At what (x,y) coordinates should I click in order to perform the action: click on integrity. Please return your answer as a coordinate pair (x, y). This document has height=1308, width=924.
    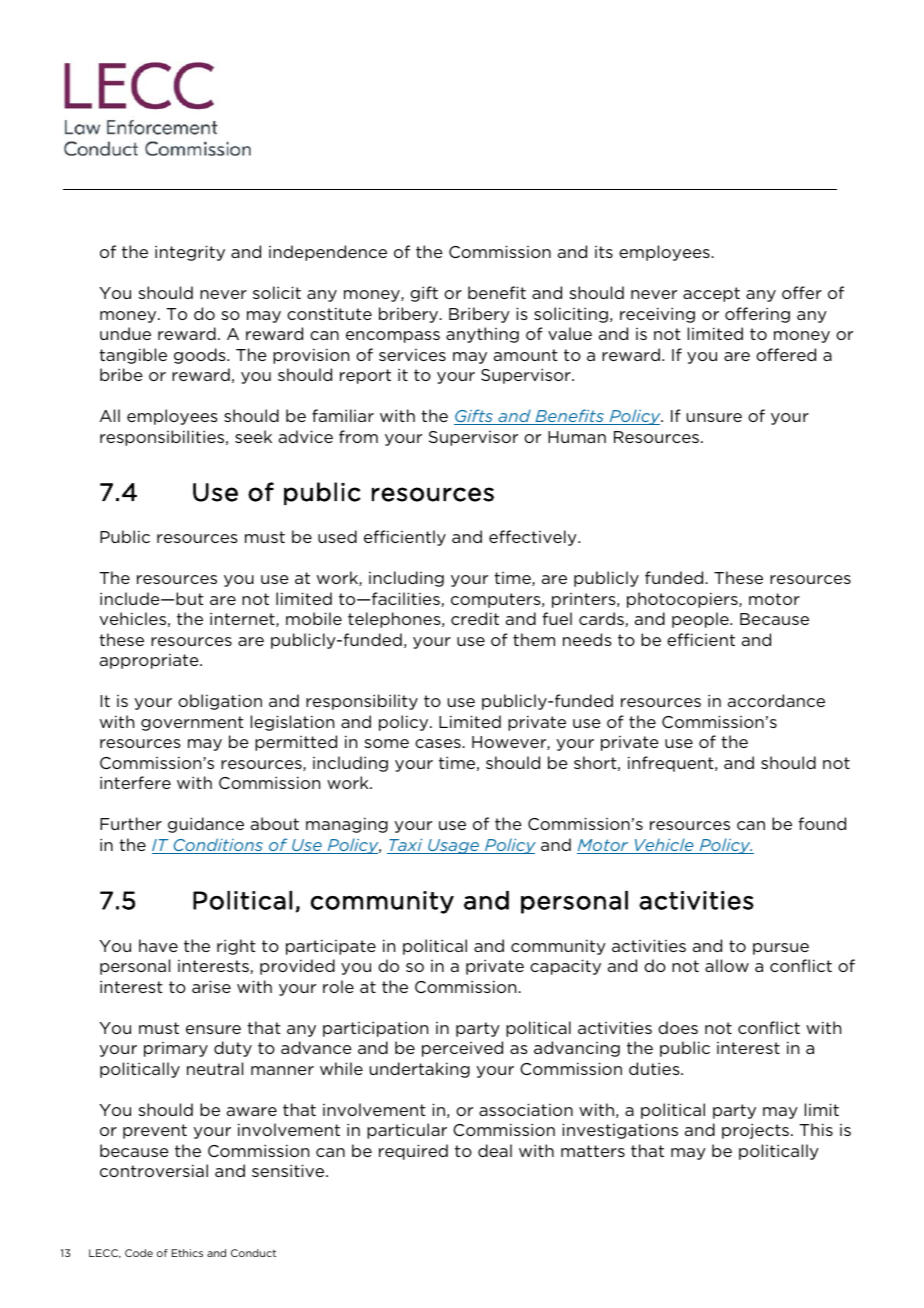
    Looking at the image, I should click on (190, 253).
